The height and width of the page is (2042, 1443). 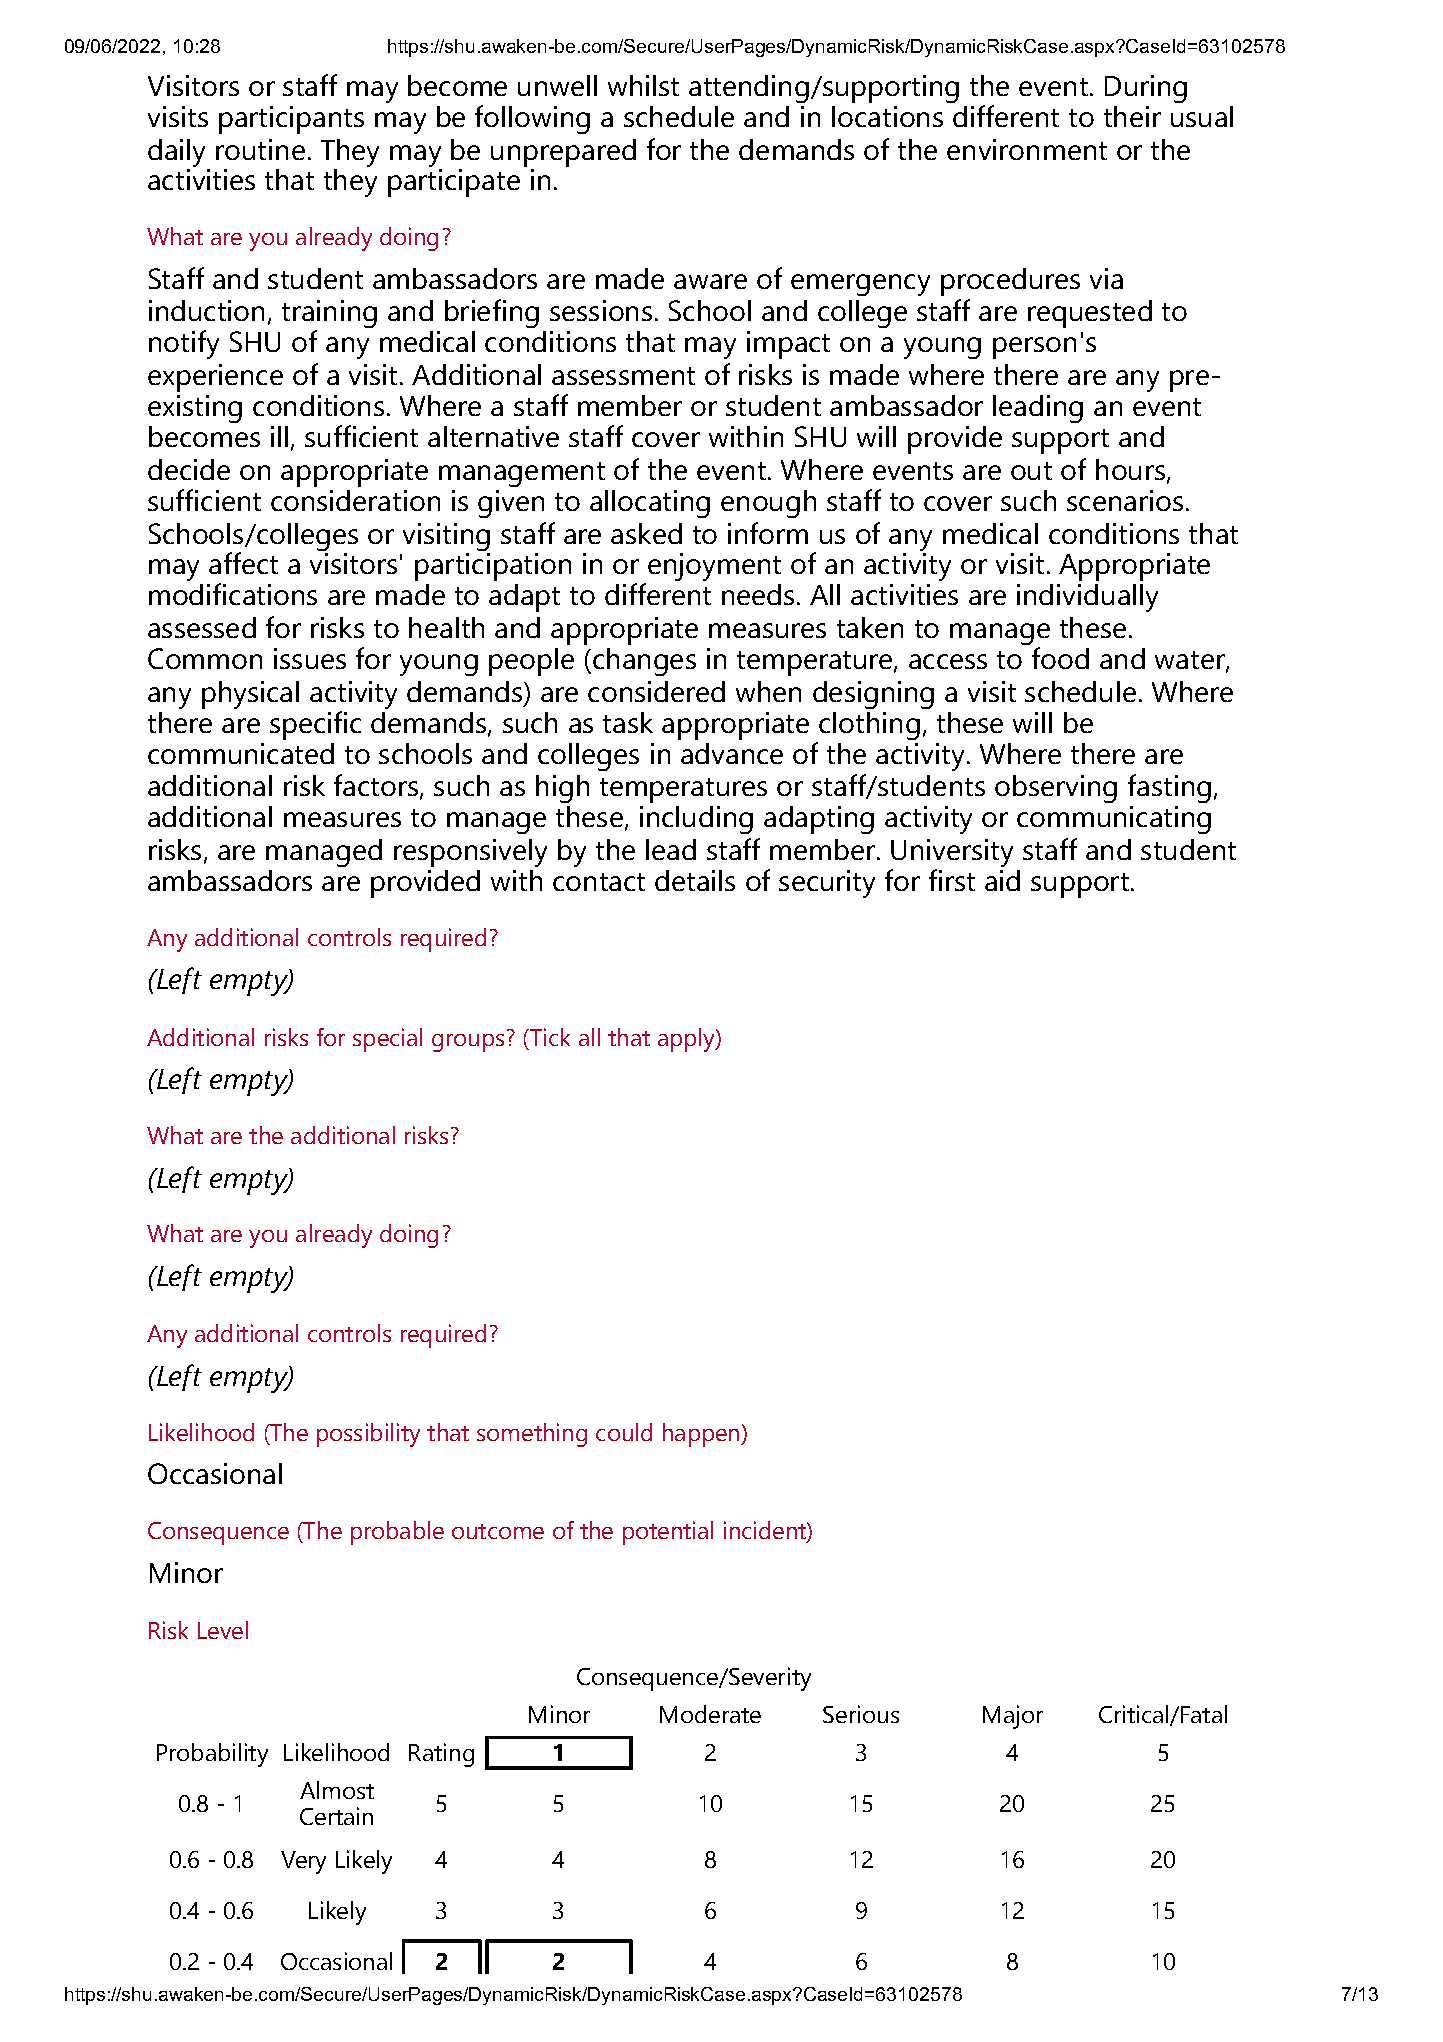 I want to click on aid, so click(x=1002, y=880).
